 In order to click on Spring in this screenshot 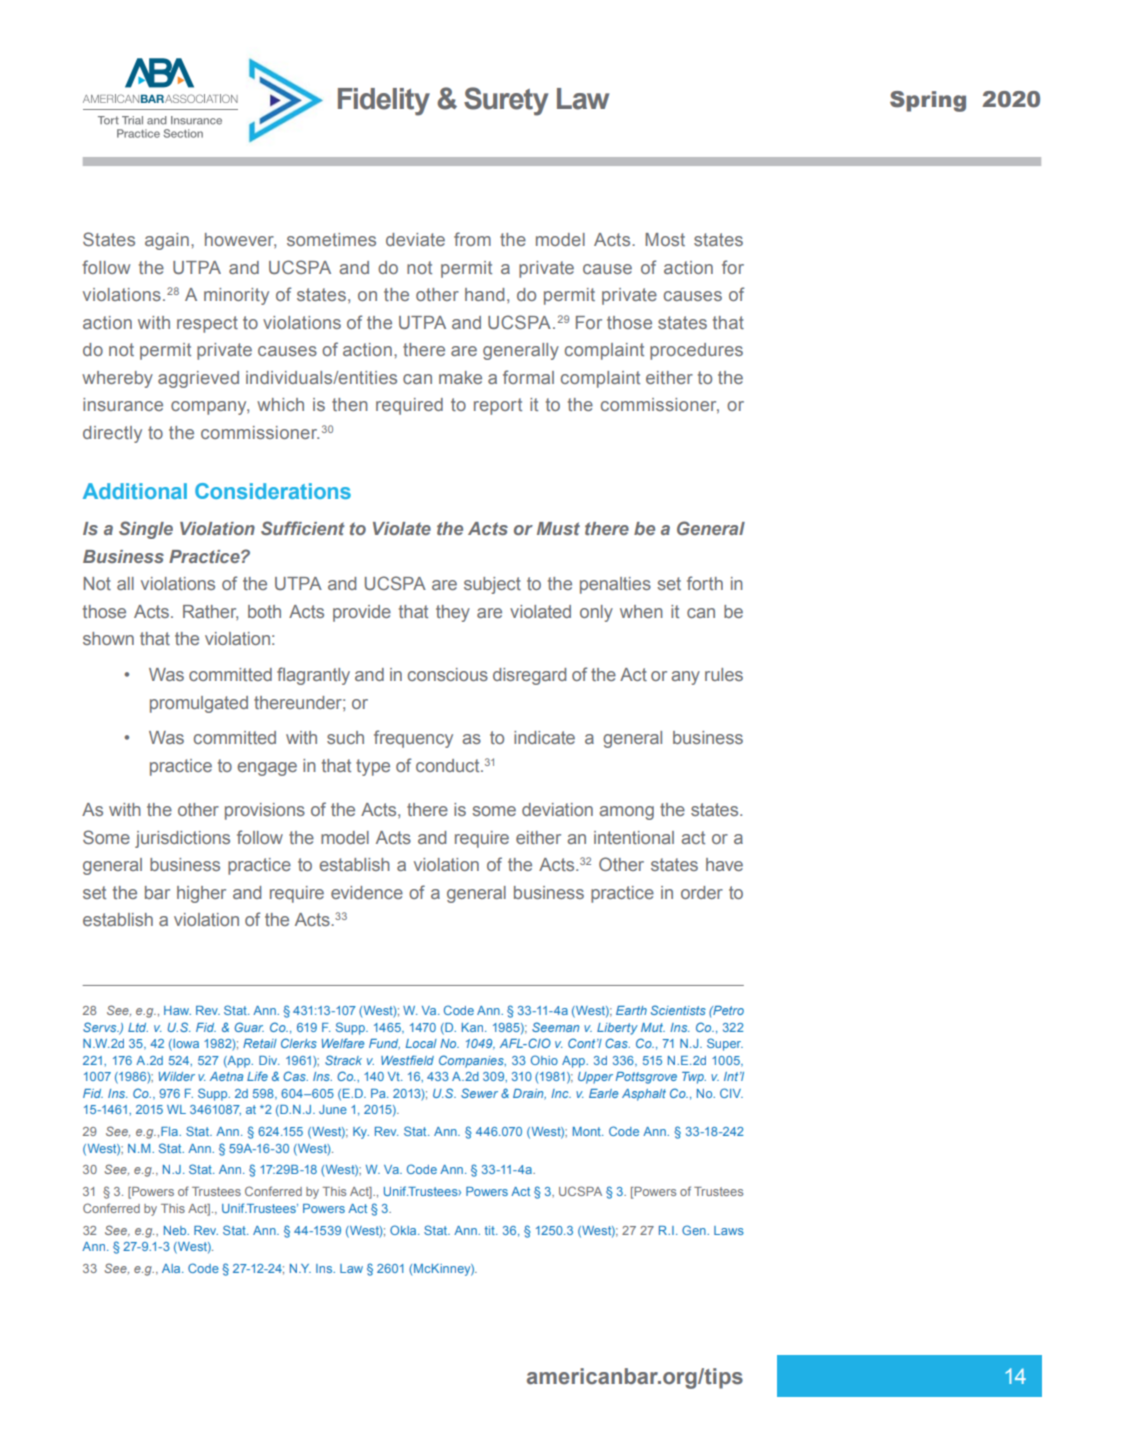, I will do `click(928, 101)`.
